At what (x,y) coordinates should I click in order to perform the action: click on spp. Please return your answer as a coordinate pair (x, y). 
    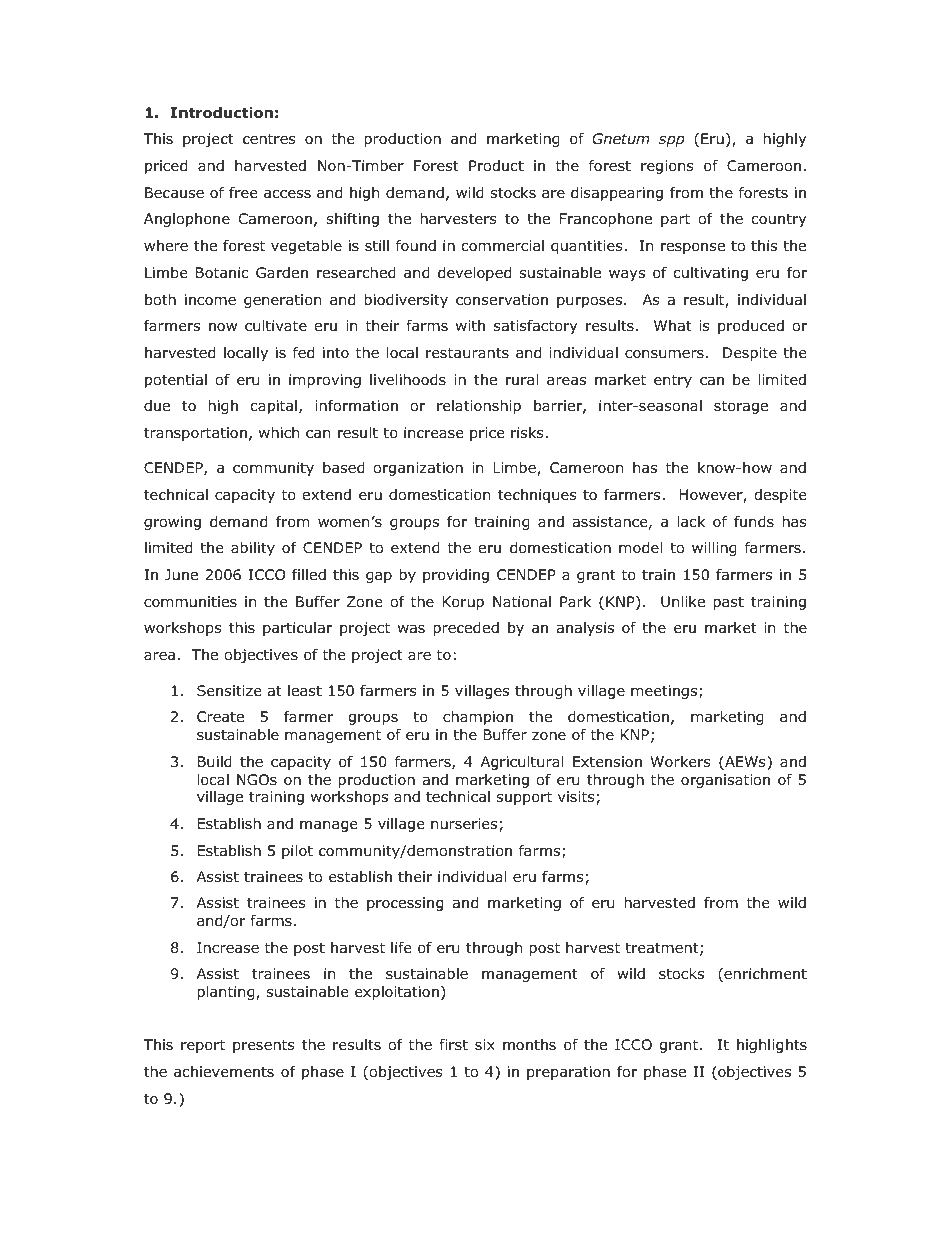
    Looking at the image, I should click on (671, 141).
